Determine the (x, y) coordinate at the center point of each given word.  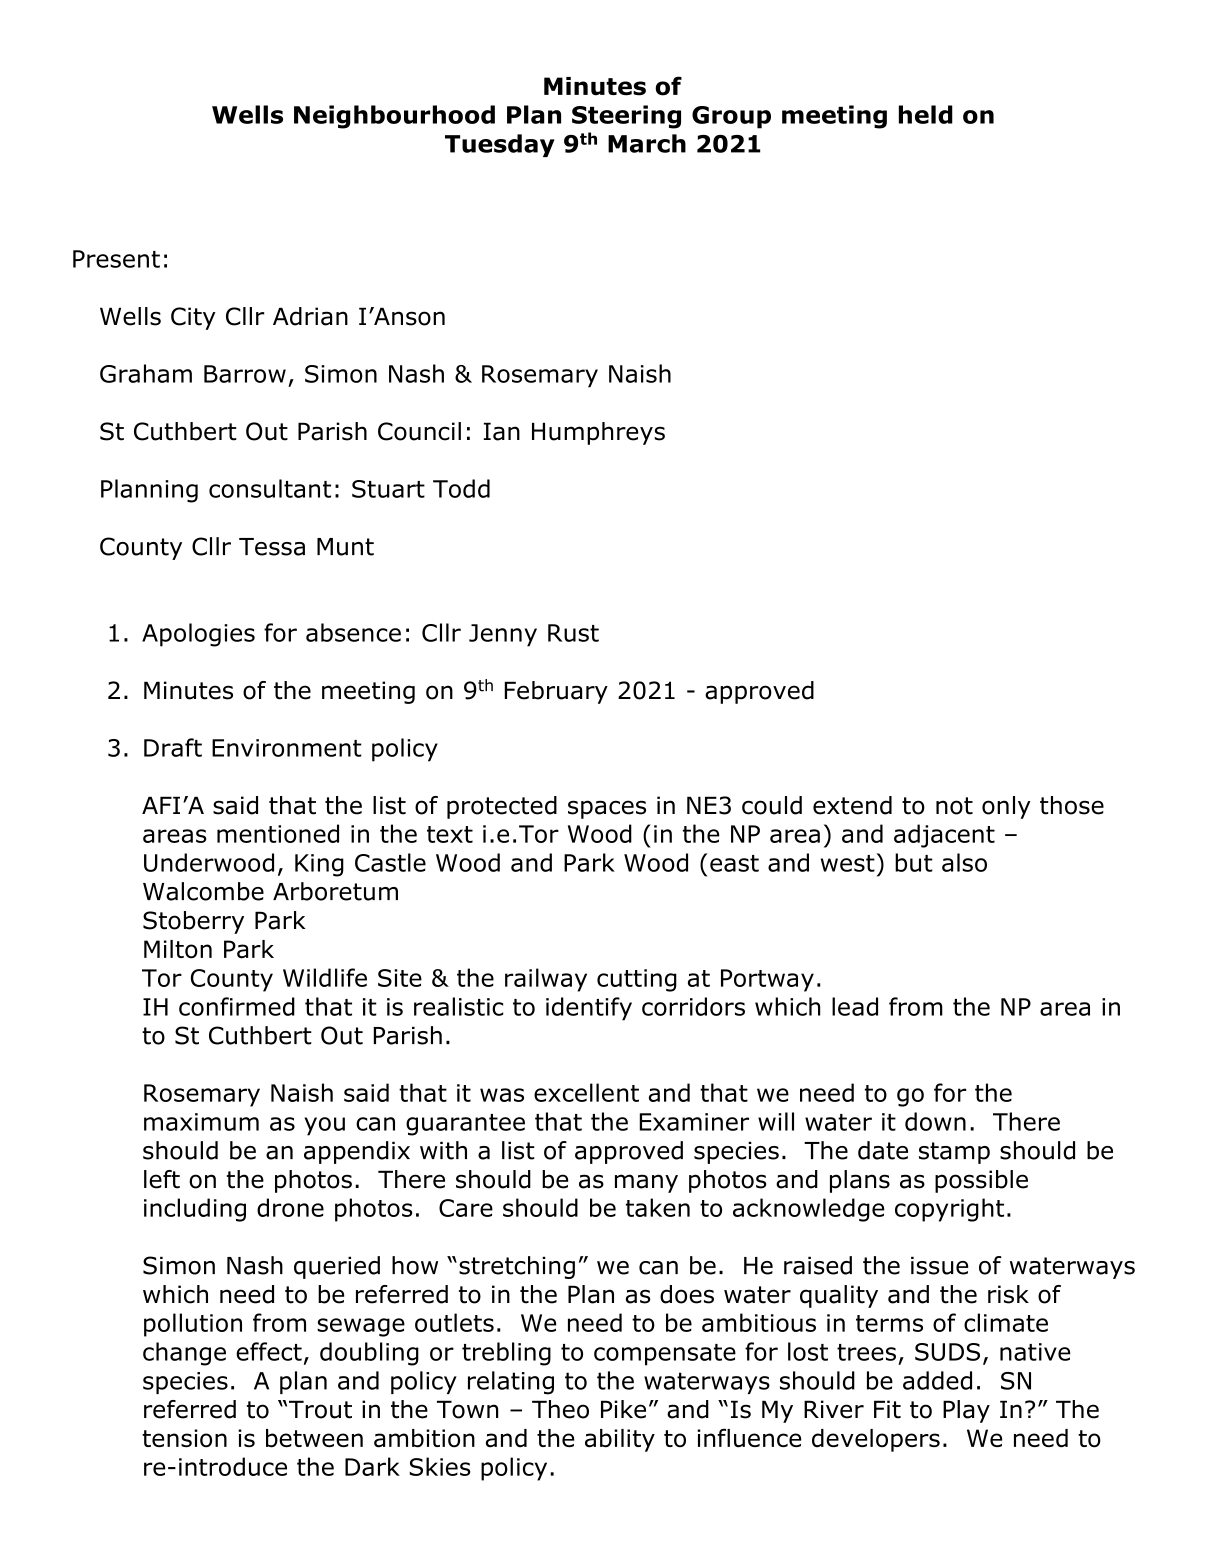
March (647, 143)
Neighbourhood (394, 117)
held (926, 114)
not (954, 806)
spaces (607, 809)
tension (184, 1438)
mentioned (278, 833)
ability (620, 1440)
